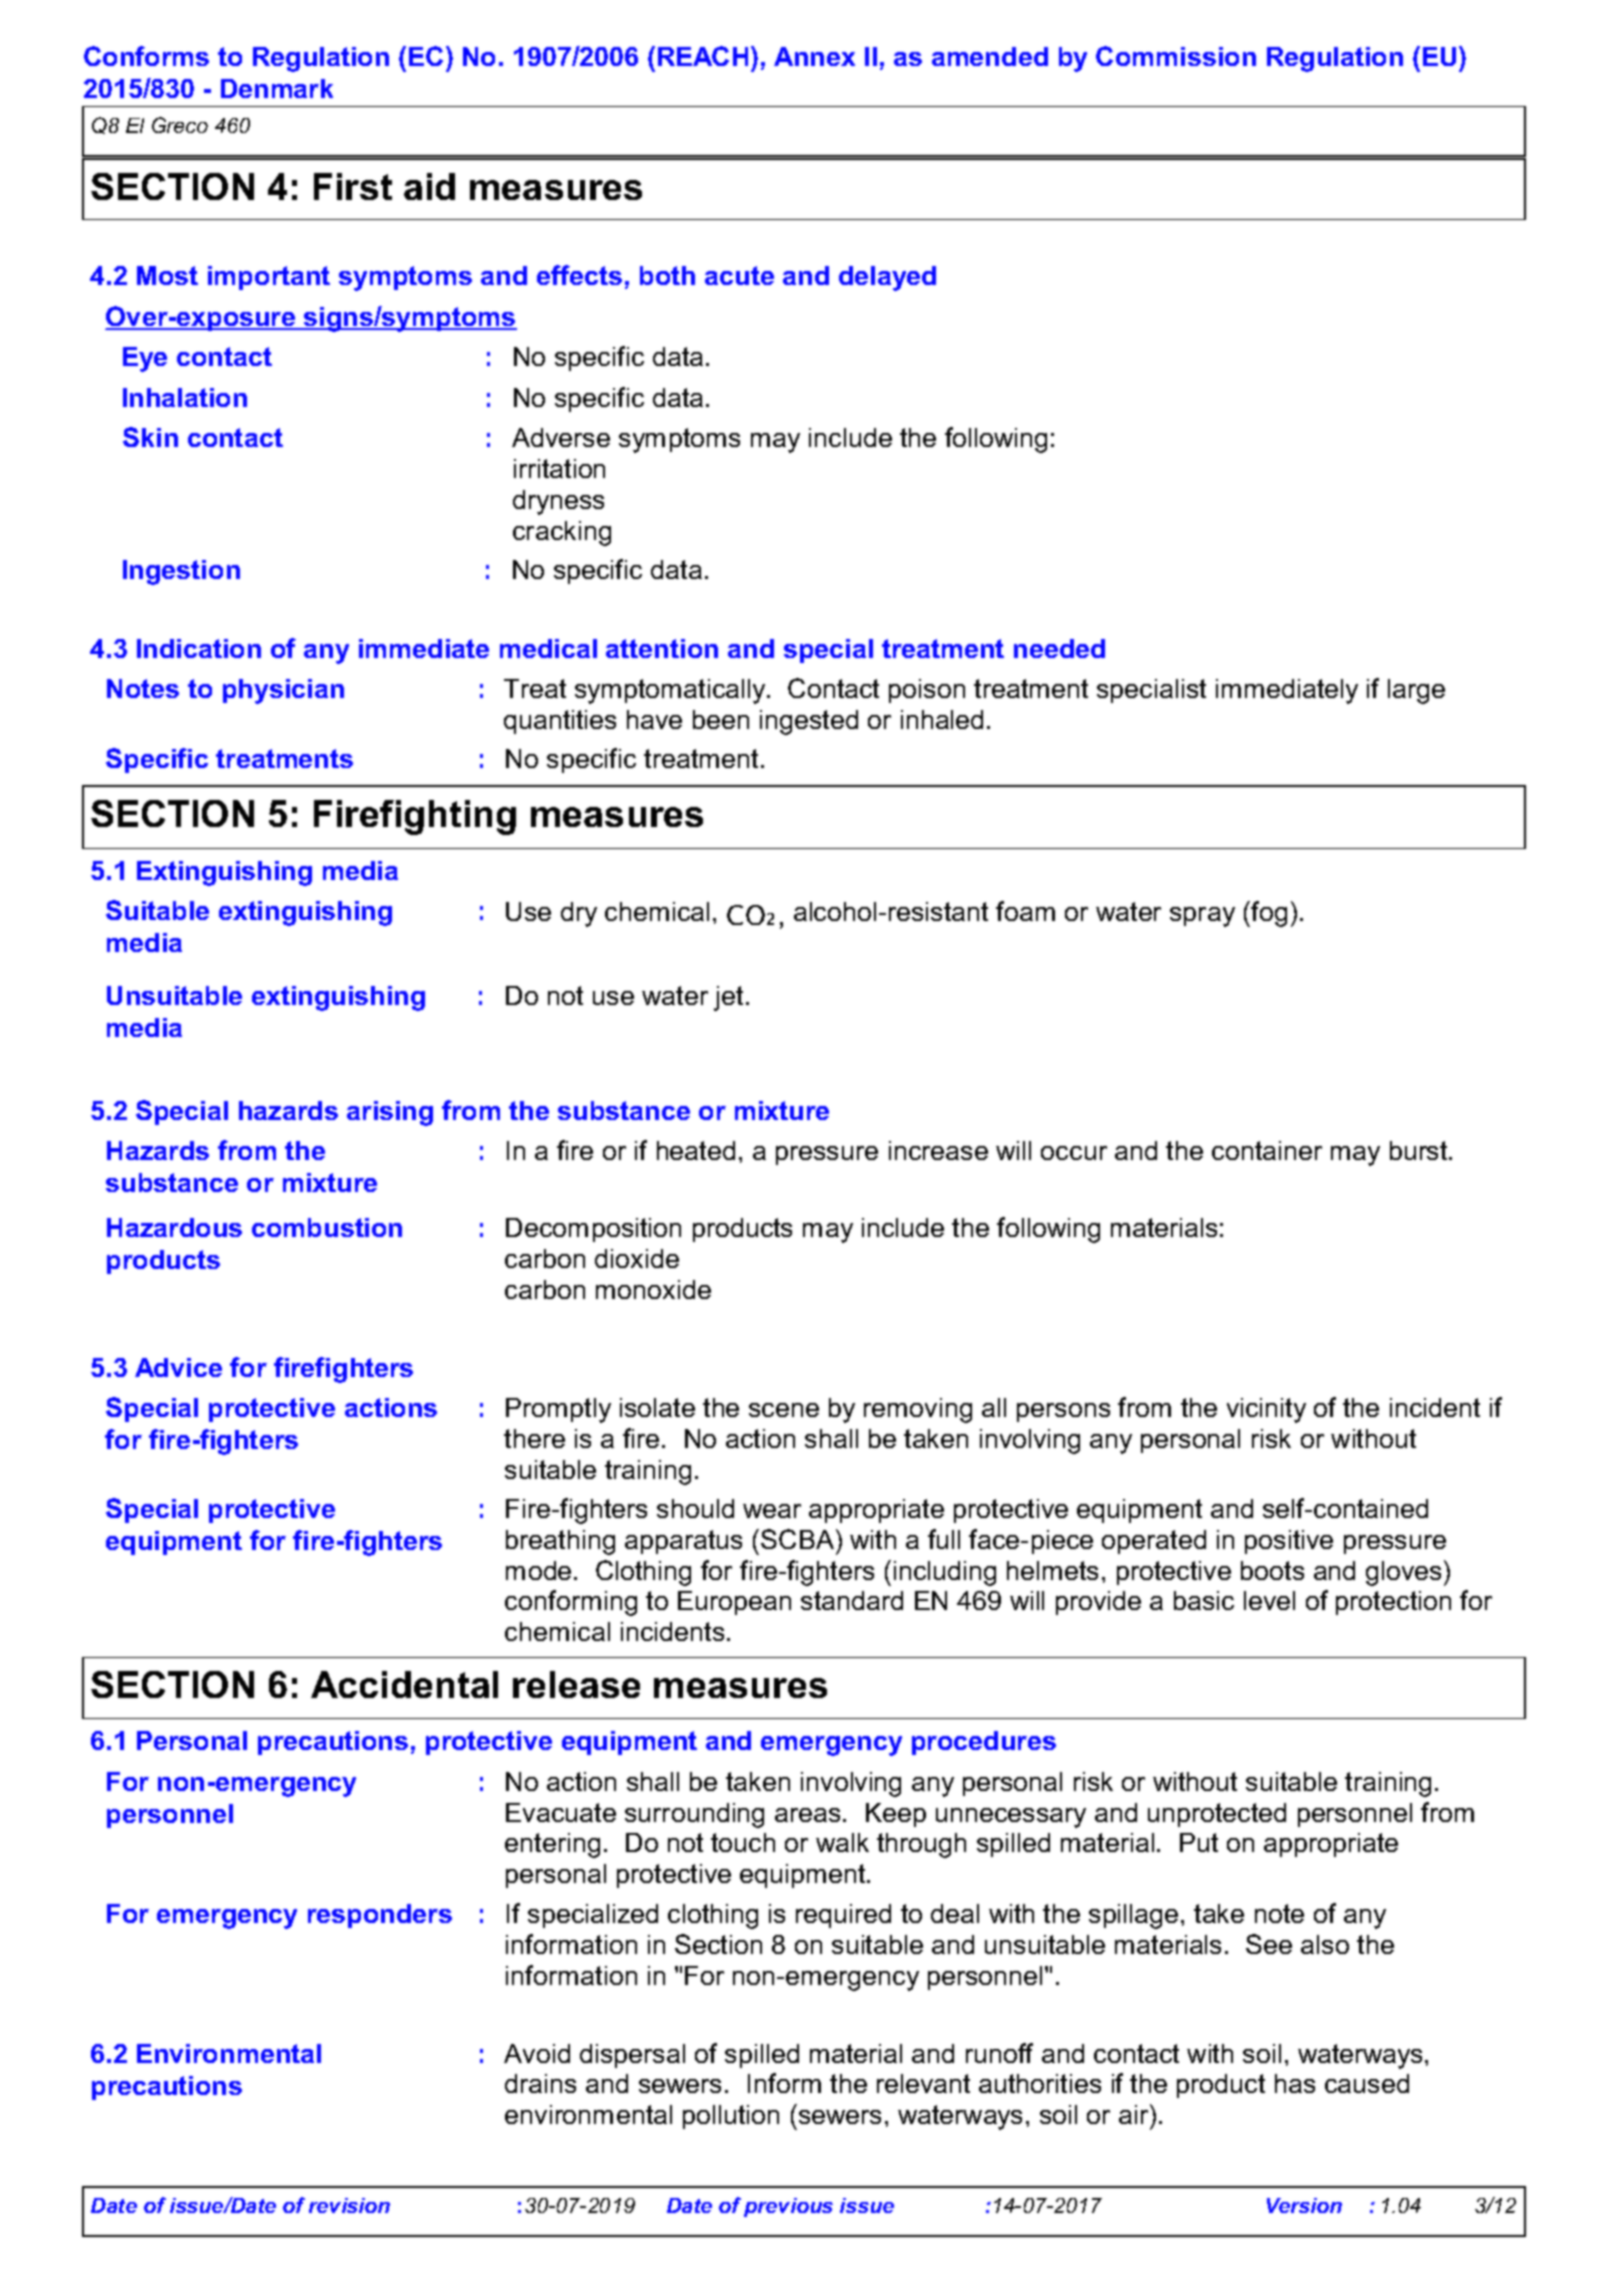 The height and width of the screenshot is (2280, 1611). I want to click on Annex, so click(814, 56).
